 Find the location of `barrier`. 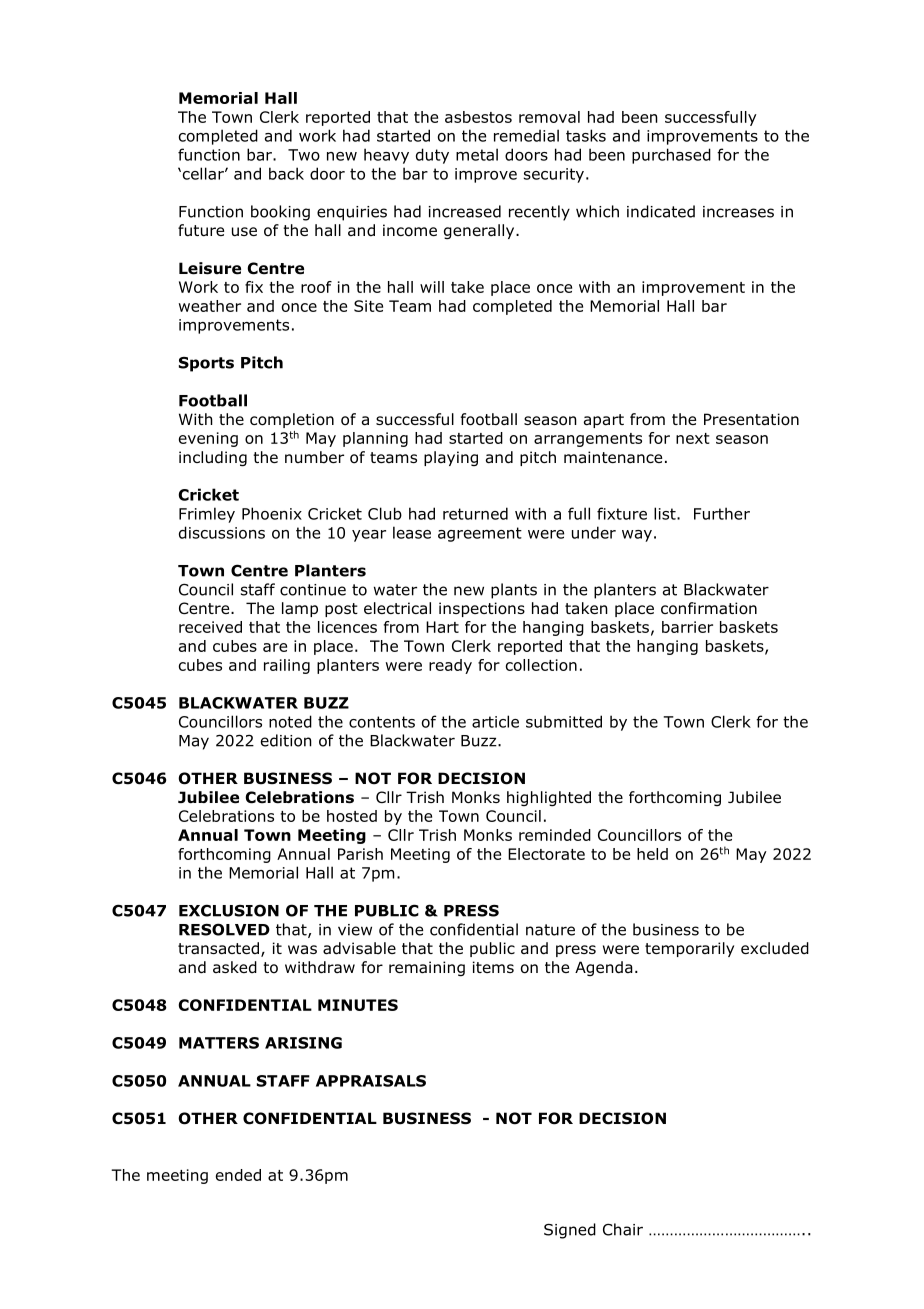

barrier is located at coordinates (687, 627).
